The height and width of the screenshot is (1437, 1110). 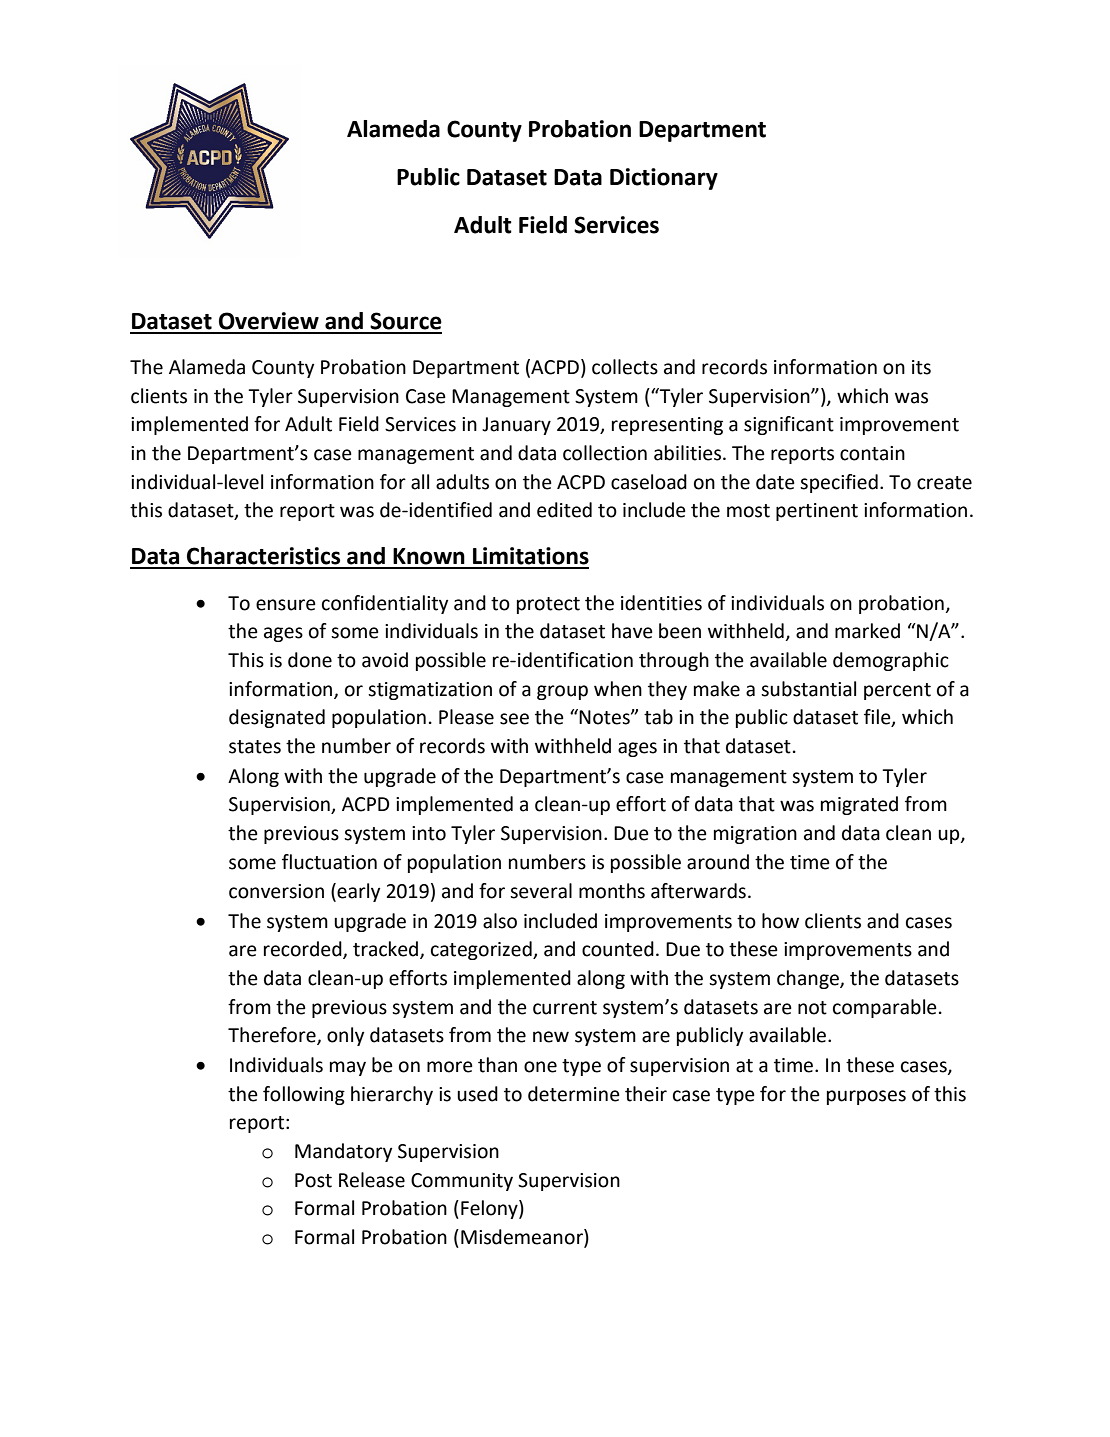 I want to click on purposes, so click(x=866, y=1097).
